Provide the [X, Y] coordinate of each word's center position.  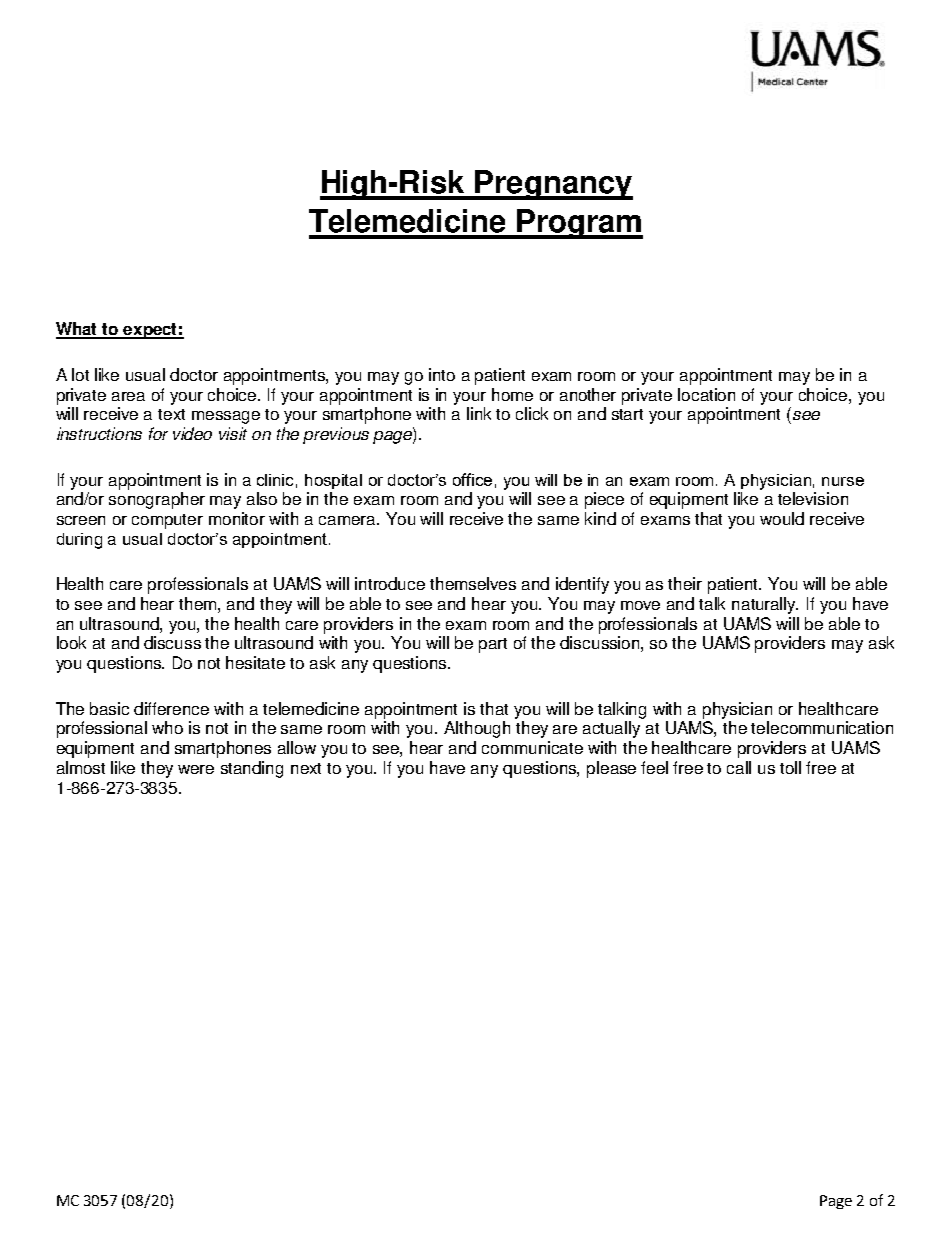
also [262, 498]
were [196, 769]
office [472, 479]
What [78, 330]
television [813, 498]
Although [477, 729]
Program [579, 224]
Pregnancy [553, 185]
